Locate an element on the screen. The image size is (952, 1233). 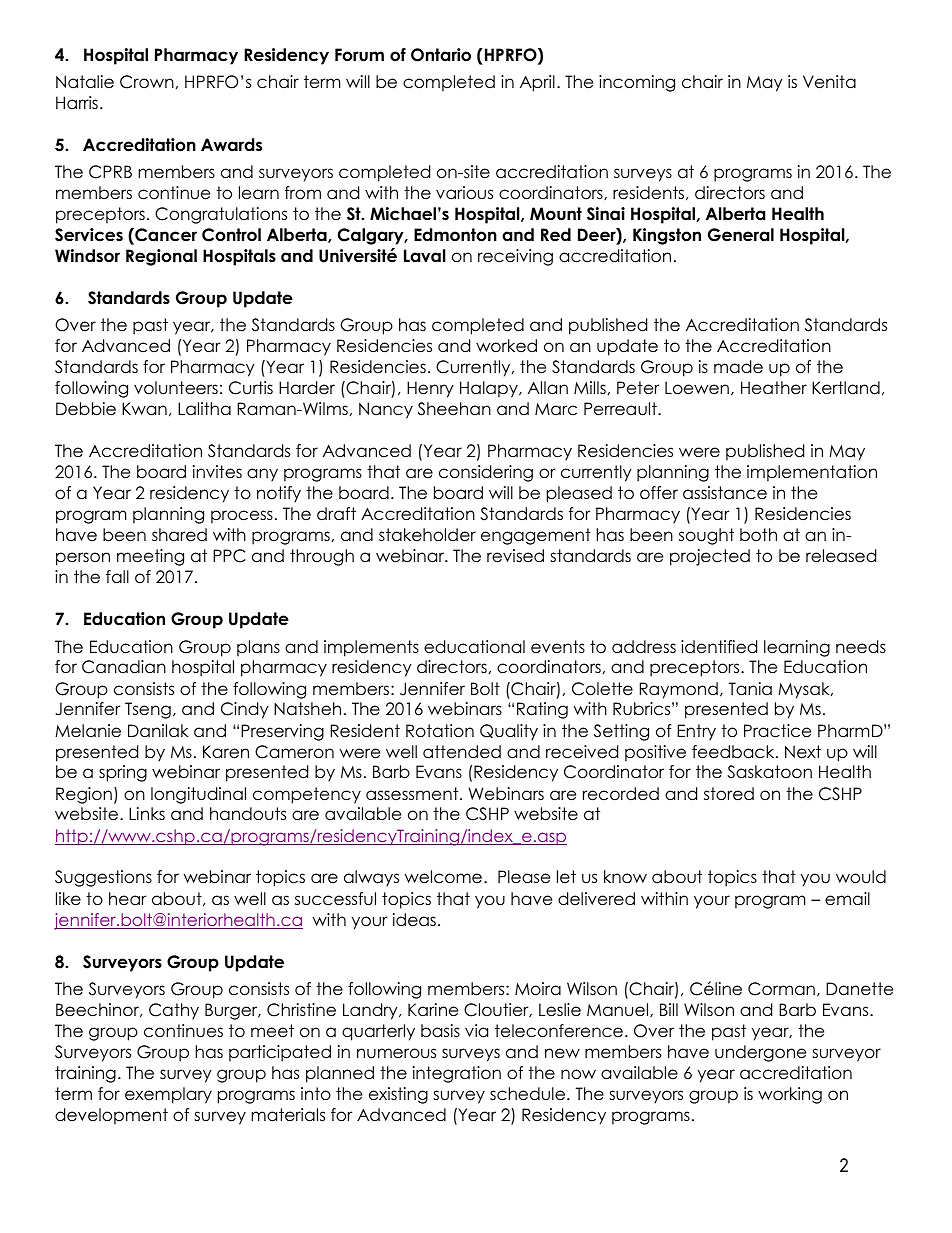
Crown is located at coordinates (147, 82).
